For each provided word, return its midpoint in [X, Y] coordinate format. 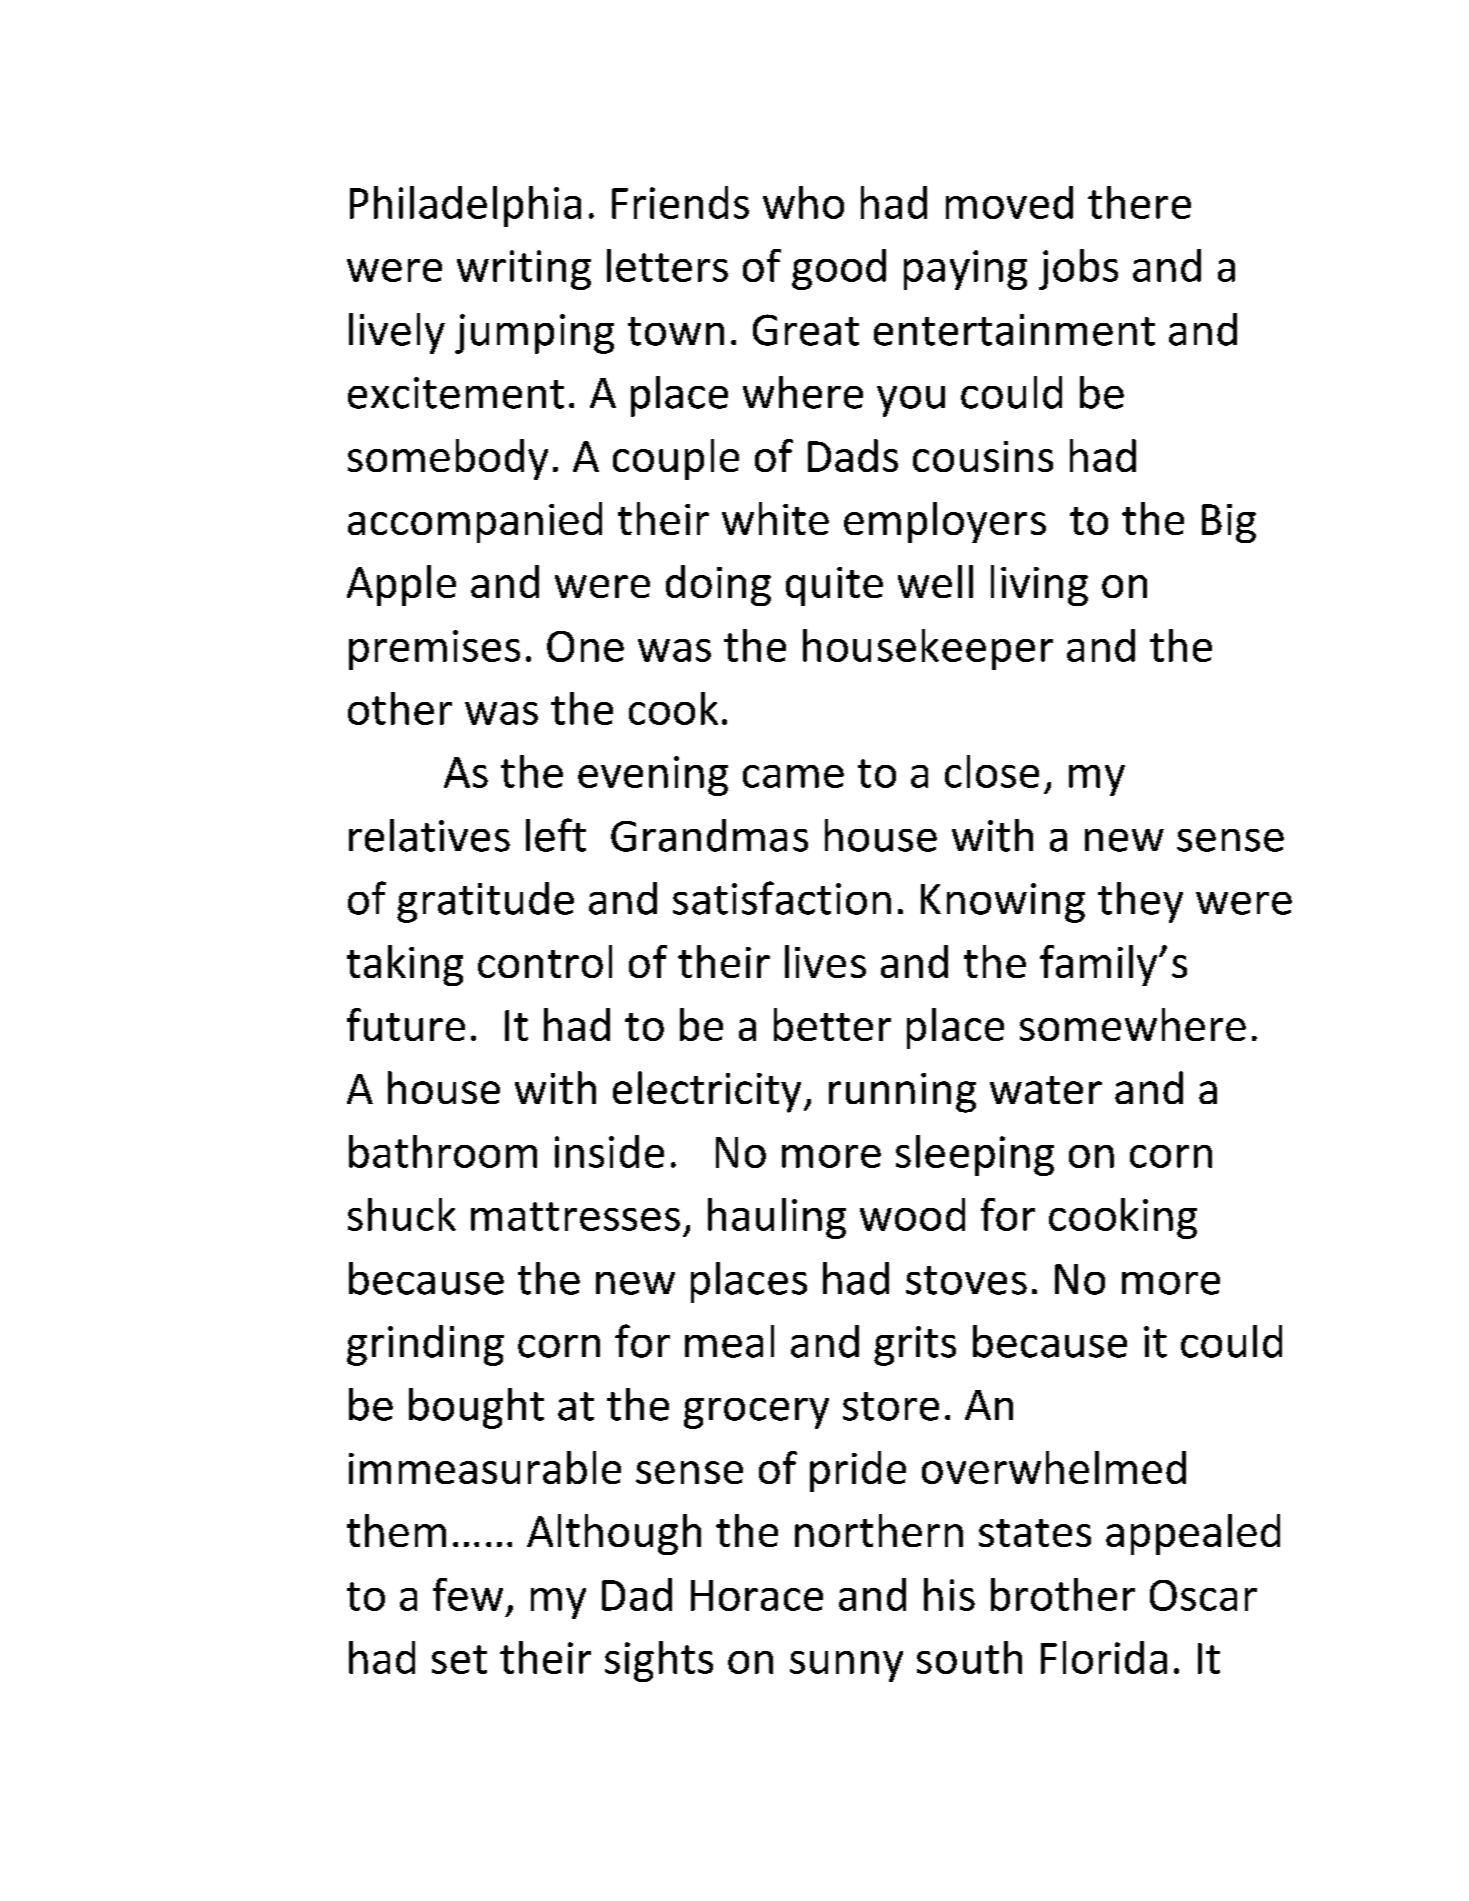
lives [825, 961]
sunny [846, 1666]
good [839, 269]
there [1139, 202]
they [1140, 902]
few [468, 1594]
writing [524, 270]
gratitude [485, 902]
